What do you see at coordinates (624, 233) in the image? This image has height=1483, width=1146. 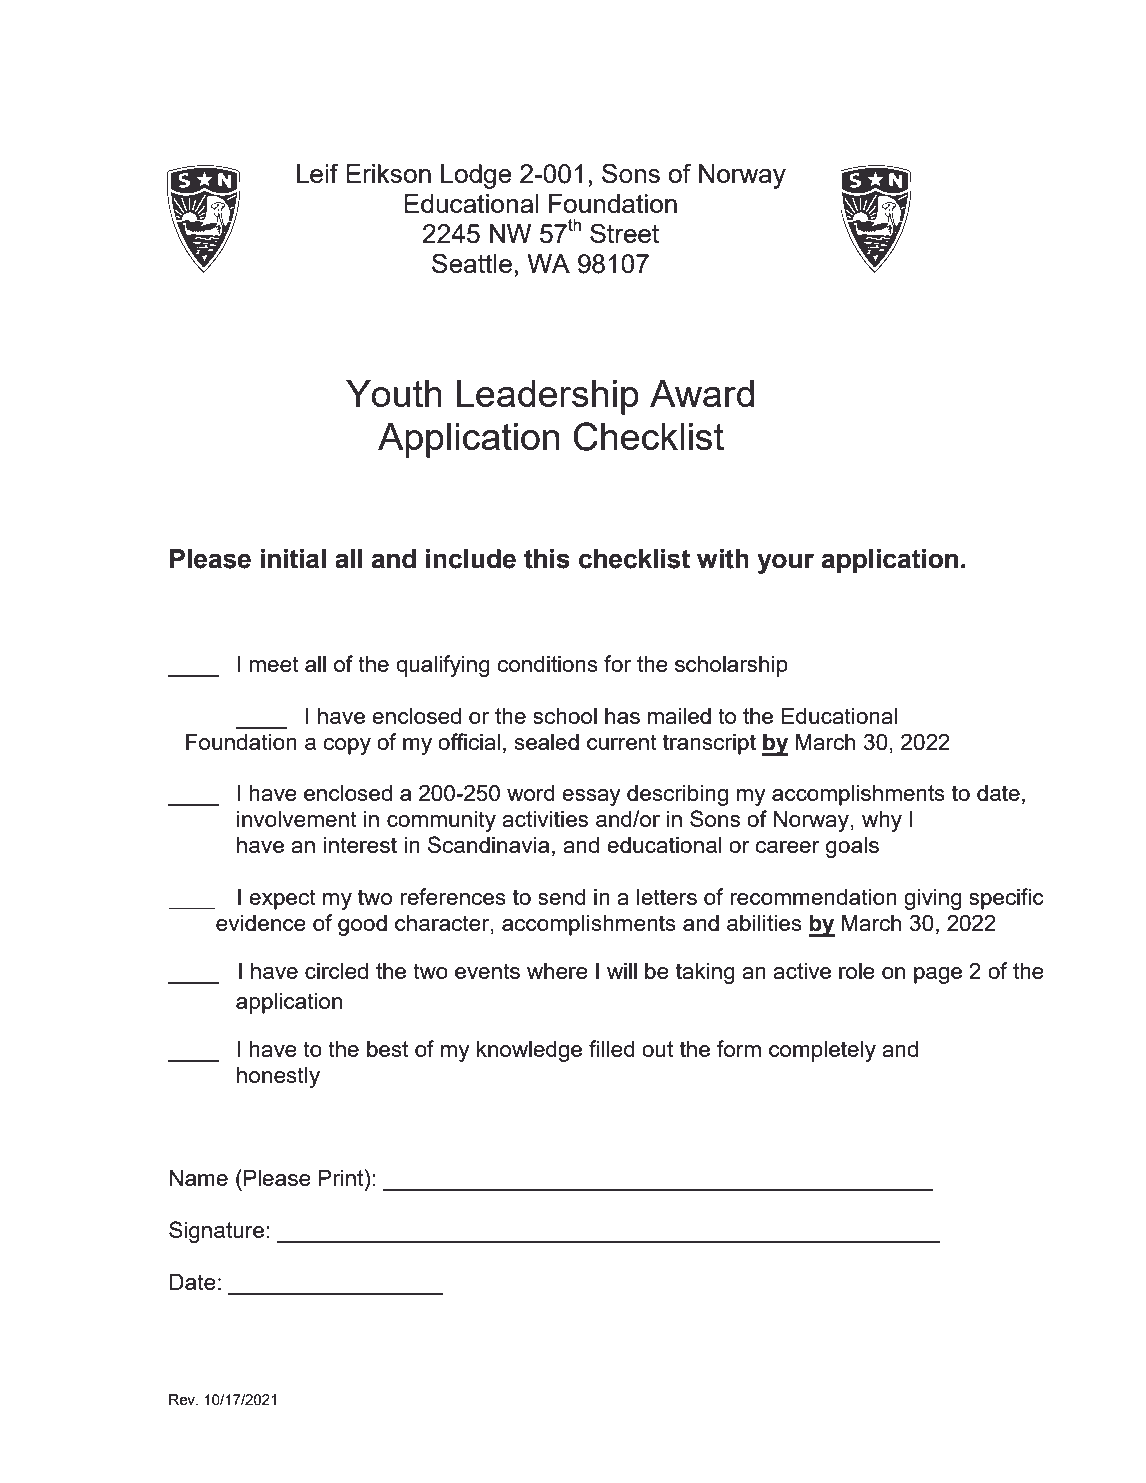 I see `Street` at bounding box center [624, 233].
